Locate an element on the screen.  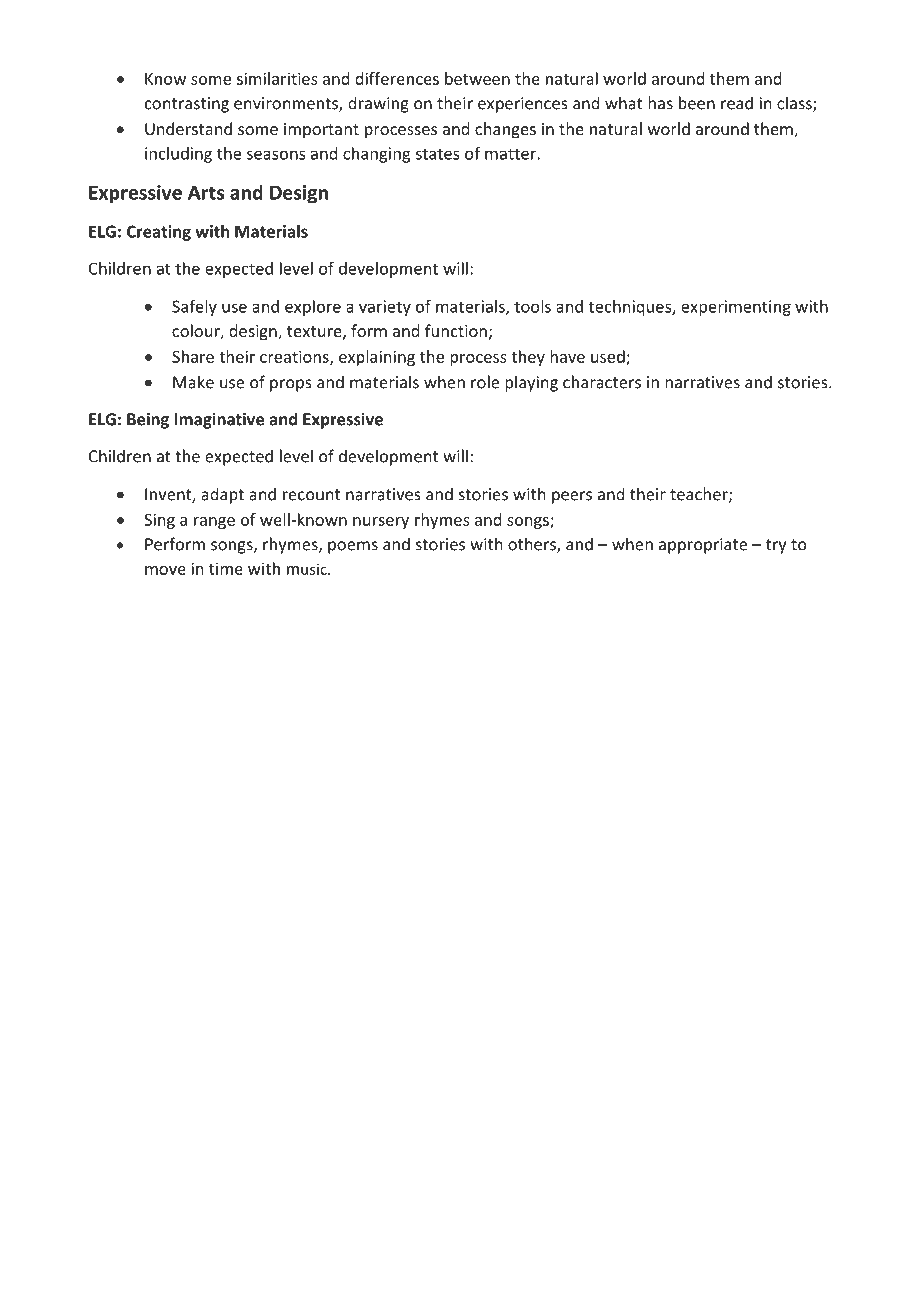
Safely is located at coordinates (194, 307).
